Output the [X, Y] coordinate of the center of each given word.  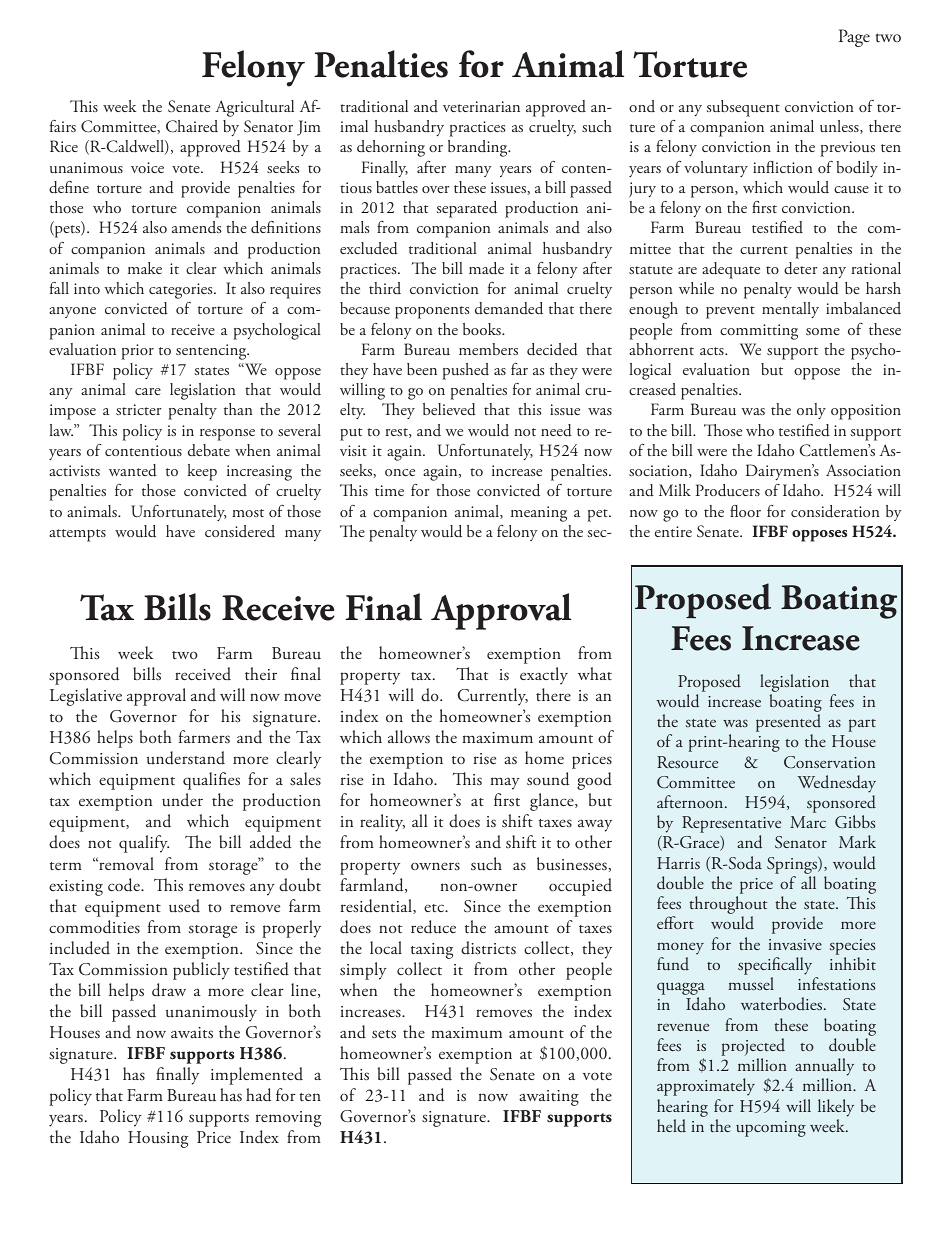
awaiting [549, 1098]
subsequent [743, 108]
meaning [539, 514]
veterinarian [481, 106]
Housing [158, 1139]
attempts [77, 535]
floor [745, 511]
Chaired [192, 126]
